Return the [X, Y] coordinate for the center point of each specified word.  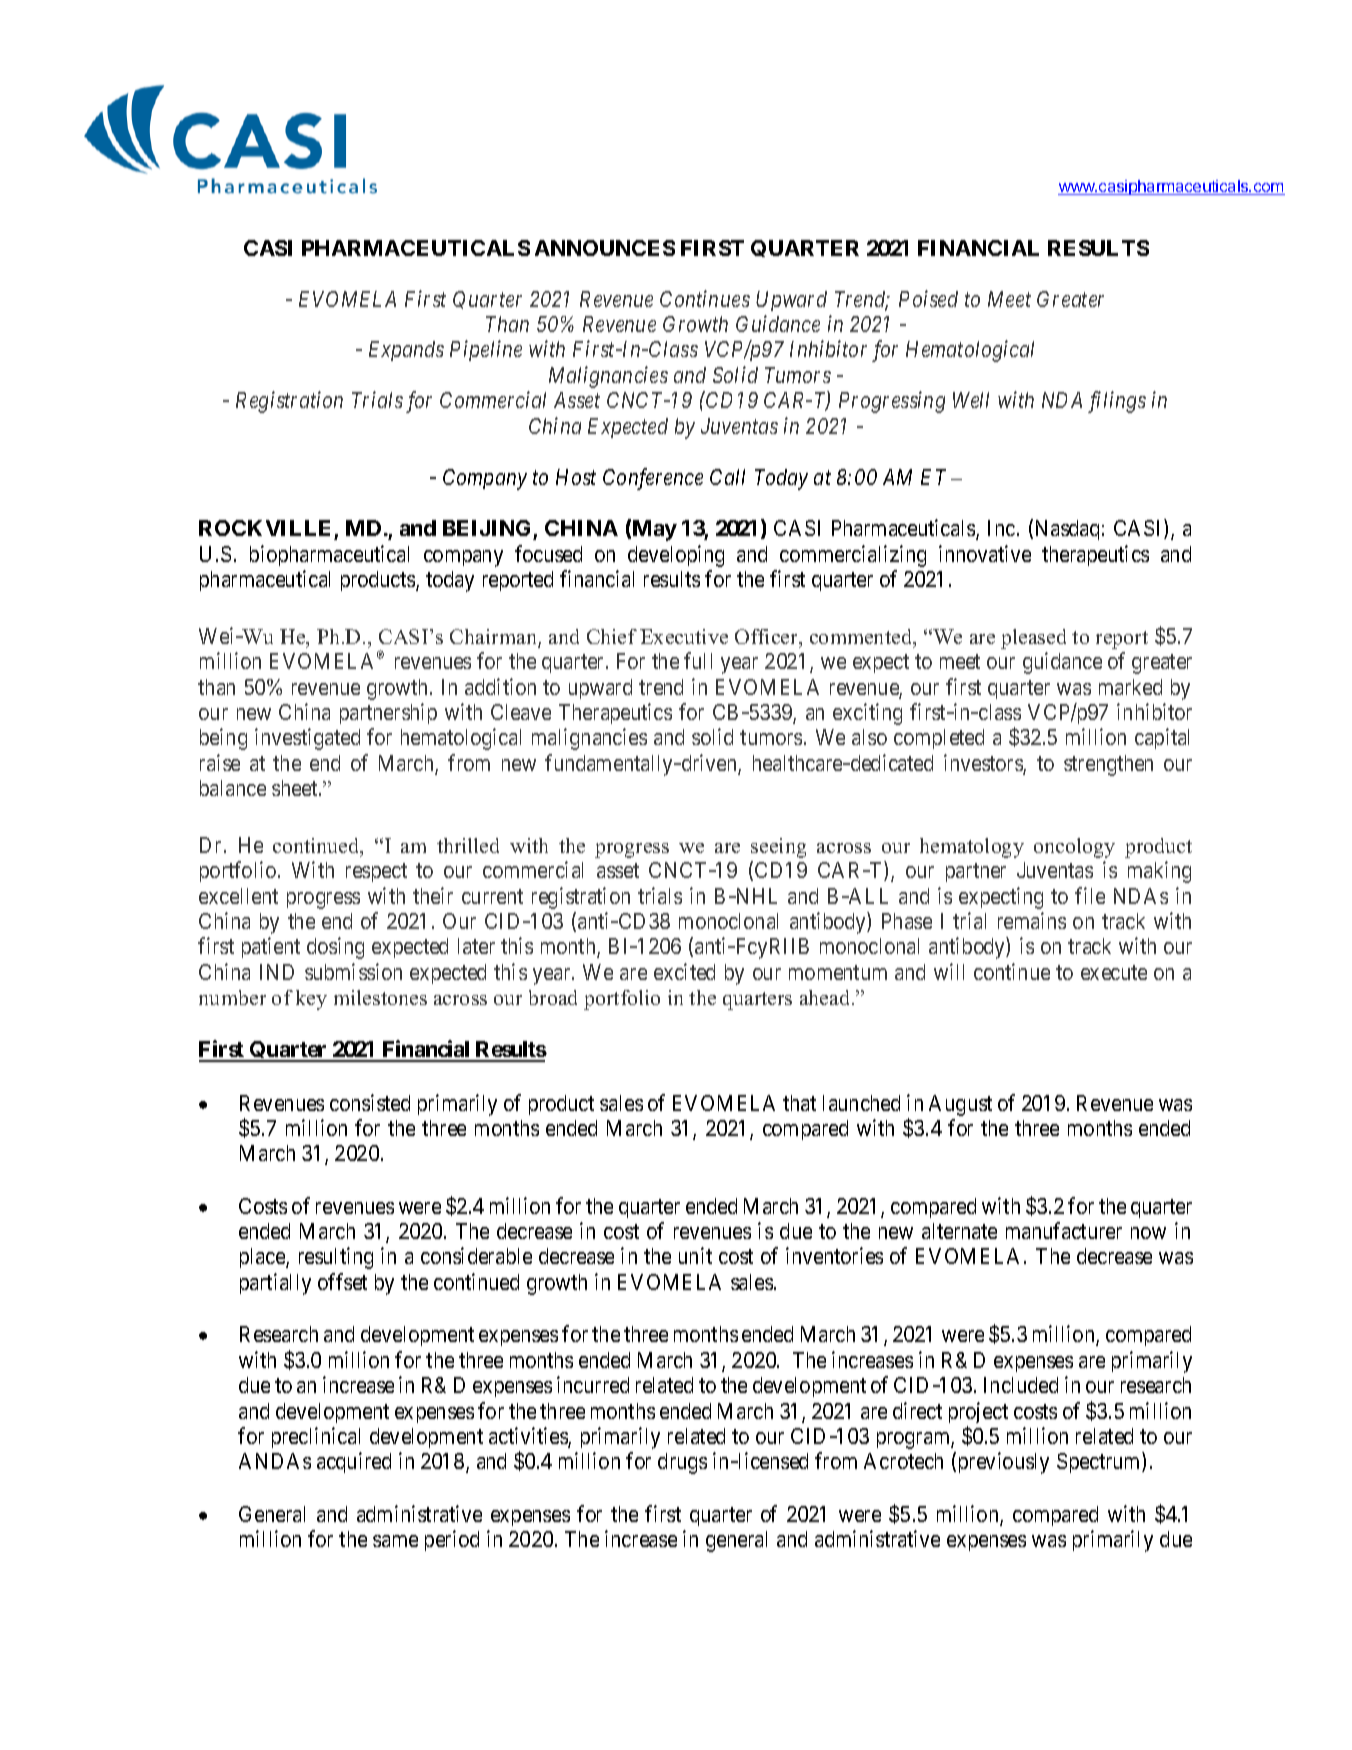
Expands [406, 351]
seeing [778, 848]
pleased [1033, 639]
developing [676, 556]
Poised [928, 298]
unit [695, 1255]
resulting [336, 1258]
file [1090, 895]
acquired [354, 1462]
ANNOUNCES [605, 248]
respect [376, 872]
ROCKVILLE [267, 530]
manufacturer [1064, 1230]
